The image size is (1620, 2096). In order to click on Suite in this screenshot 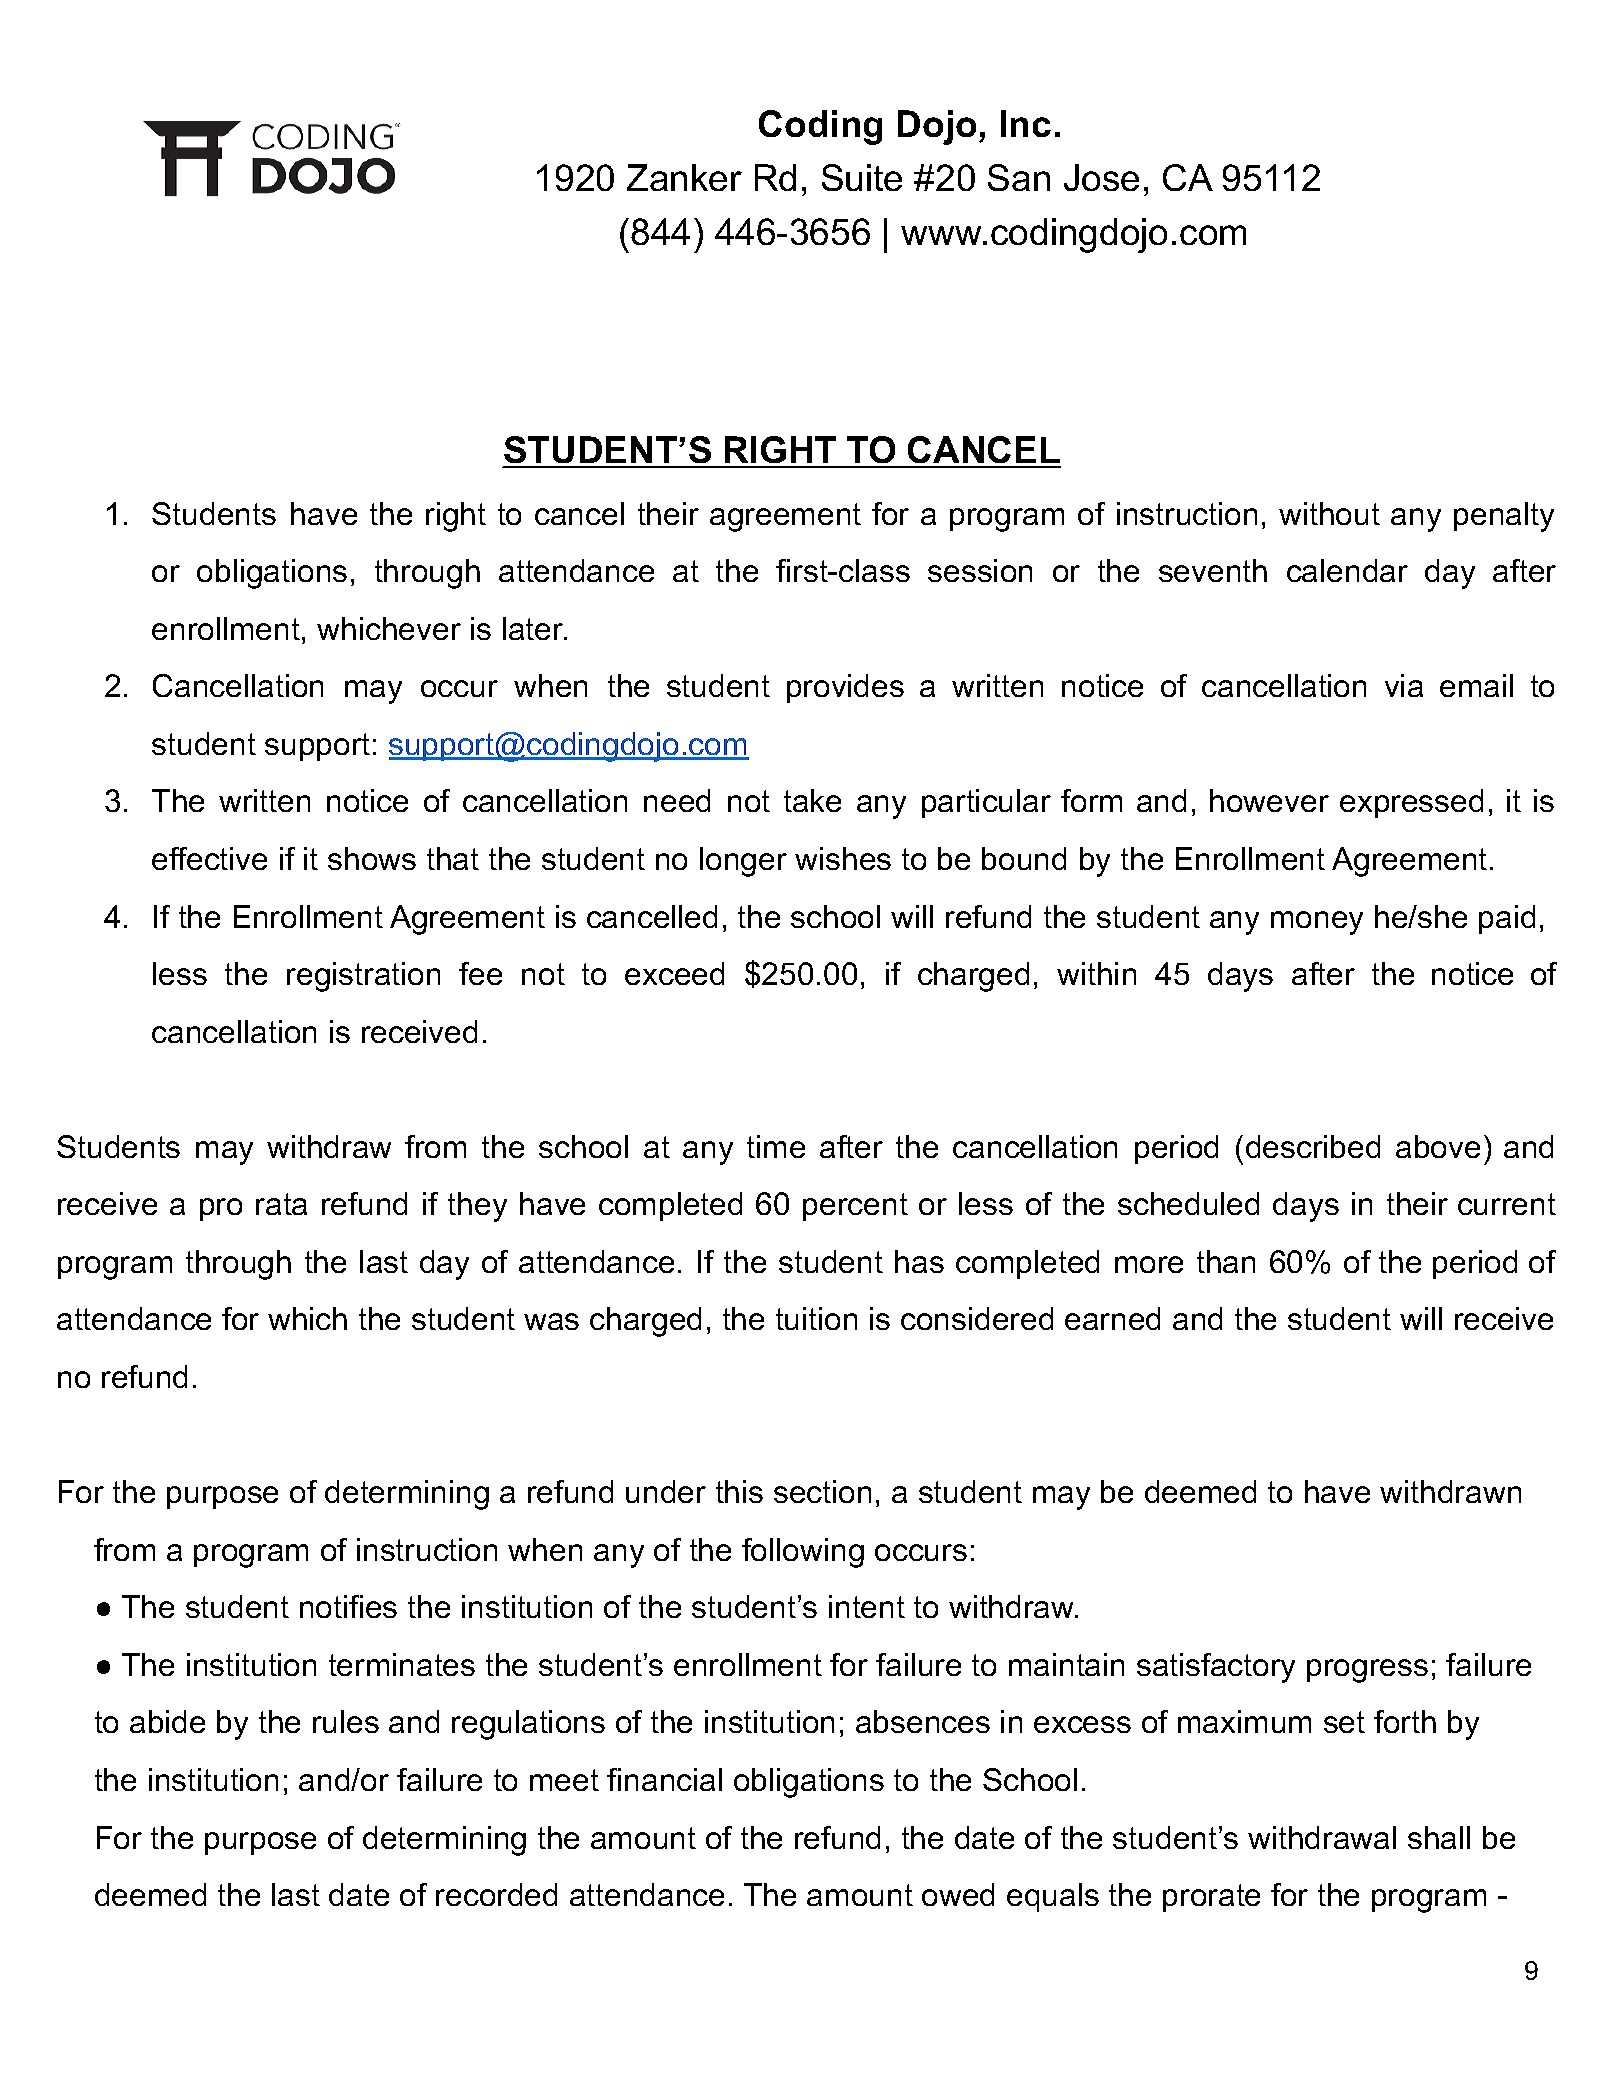, I will do `click(862, 177)`.
